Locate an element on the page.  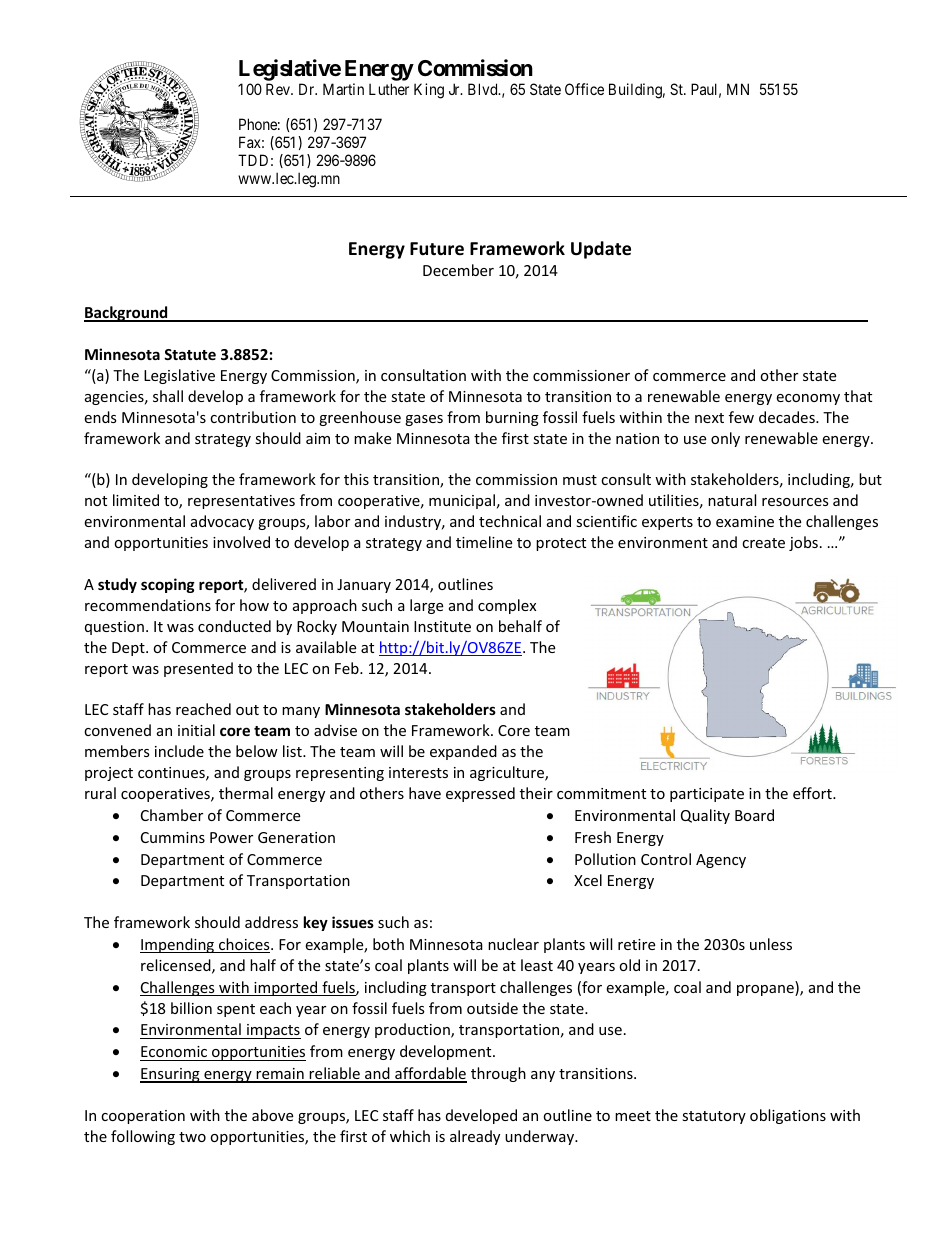
create is located at coordinates (763, 543).
